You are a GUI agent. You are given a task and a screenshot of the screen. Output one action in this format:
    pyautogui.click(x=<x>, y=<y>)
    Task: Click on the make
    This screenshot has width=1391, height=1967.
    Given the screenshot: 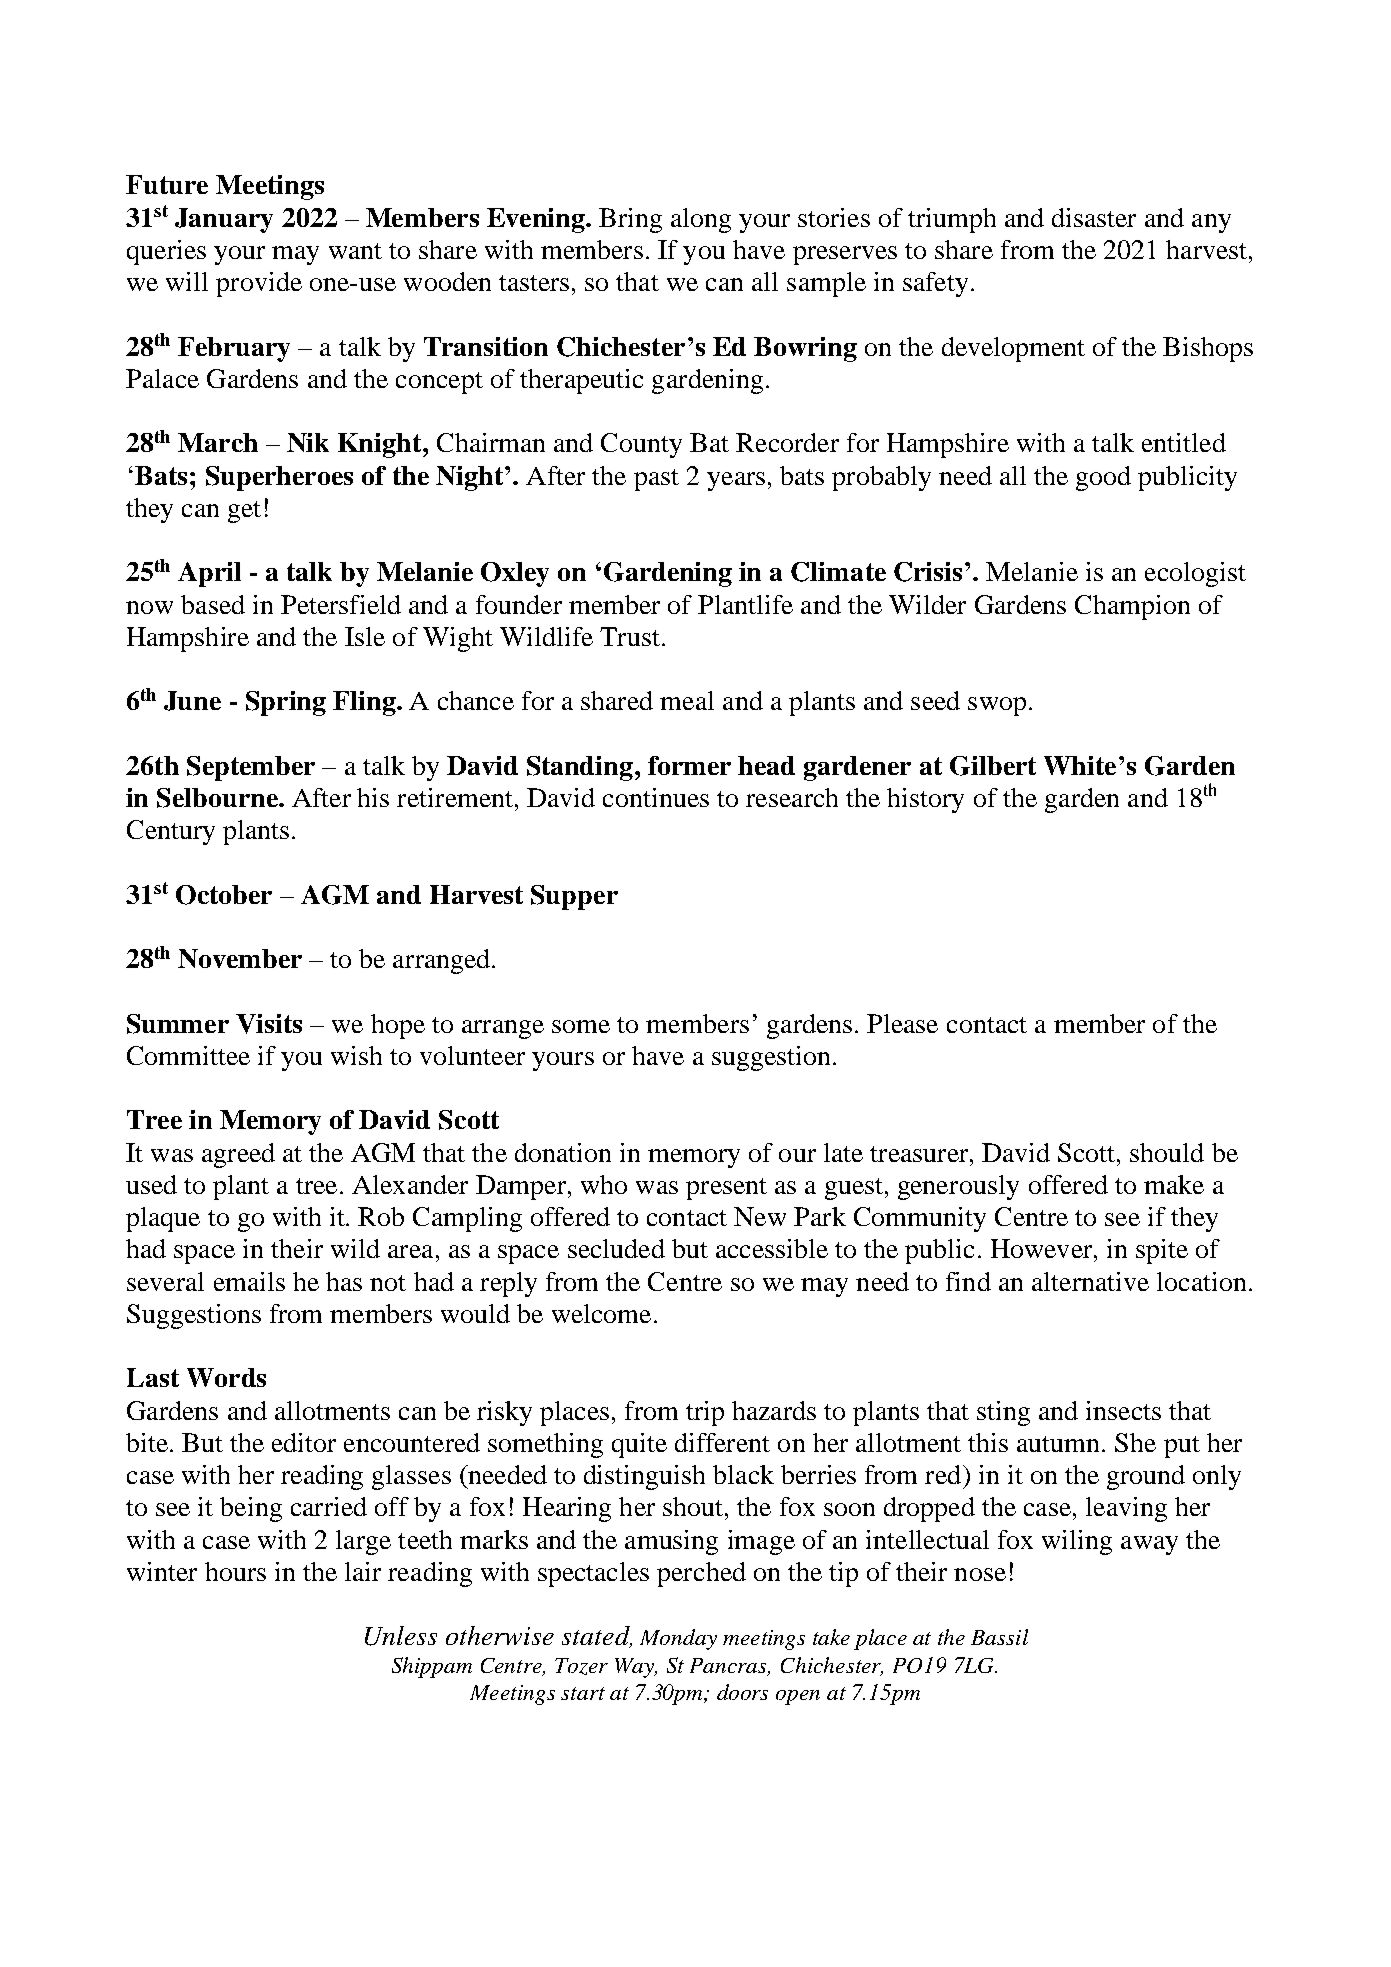 What is the action you would take?
    pyautogui.click(x=1174, y=1184)
